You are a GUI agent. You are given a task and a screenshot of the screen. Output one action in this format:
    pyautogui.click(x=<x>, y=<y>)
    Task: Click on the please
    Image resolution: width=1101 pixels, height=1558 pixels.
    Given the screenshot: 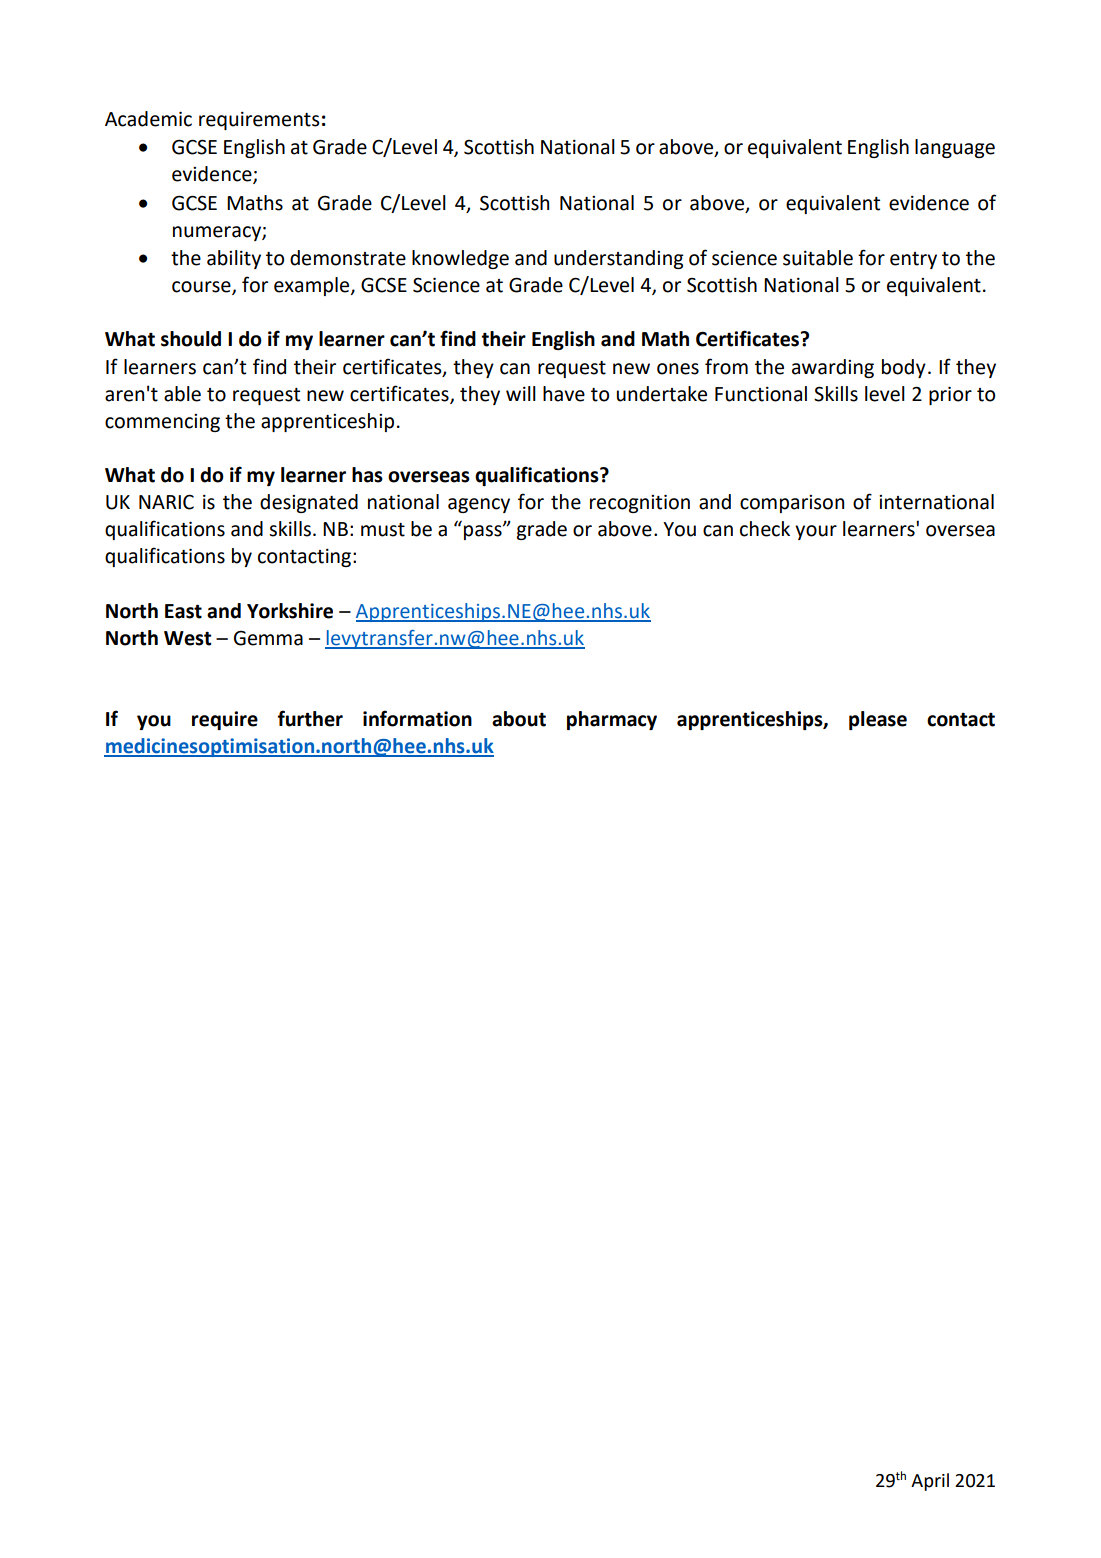 What is the action you would take?
    pyautogui.click(x=878, y=720)
